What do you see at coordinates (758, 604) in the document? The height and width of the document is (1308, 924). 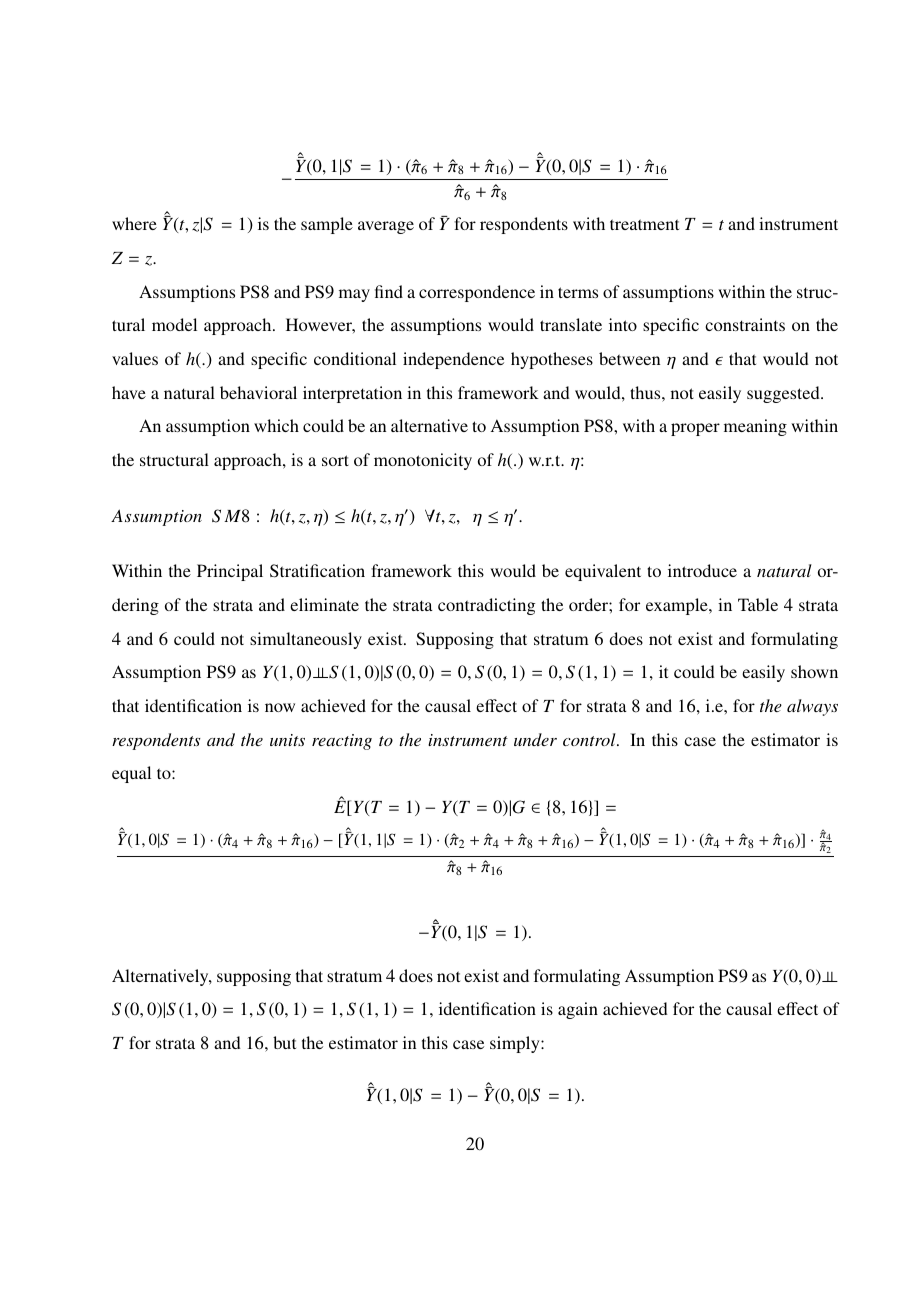 I see `Table` at bounding box center [758, 604].
